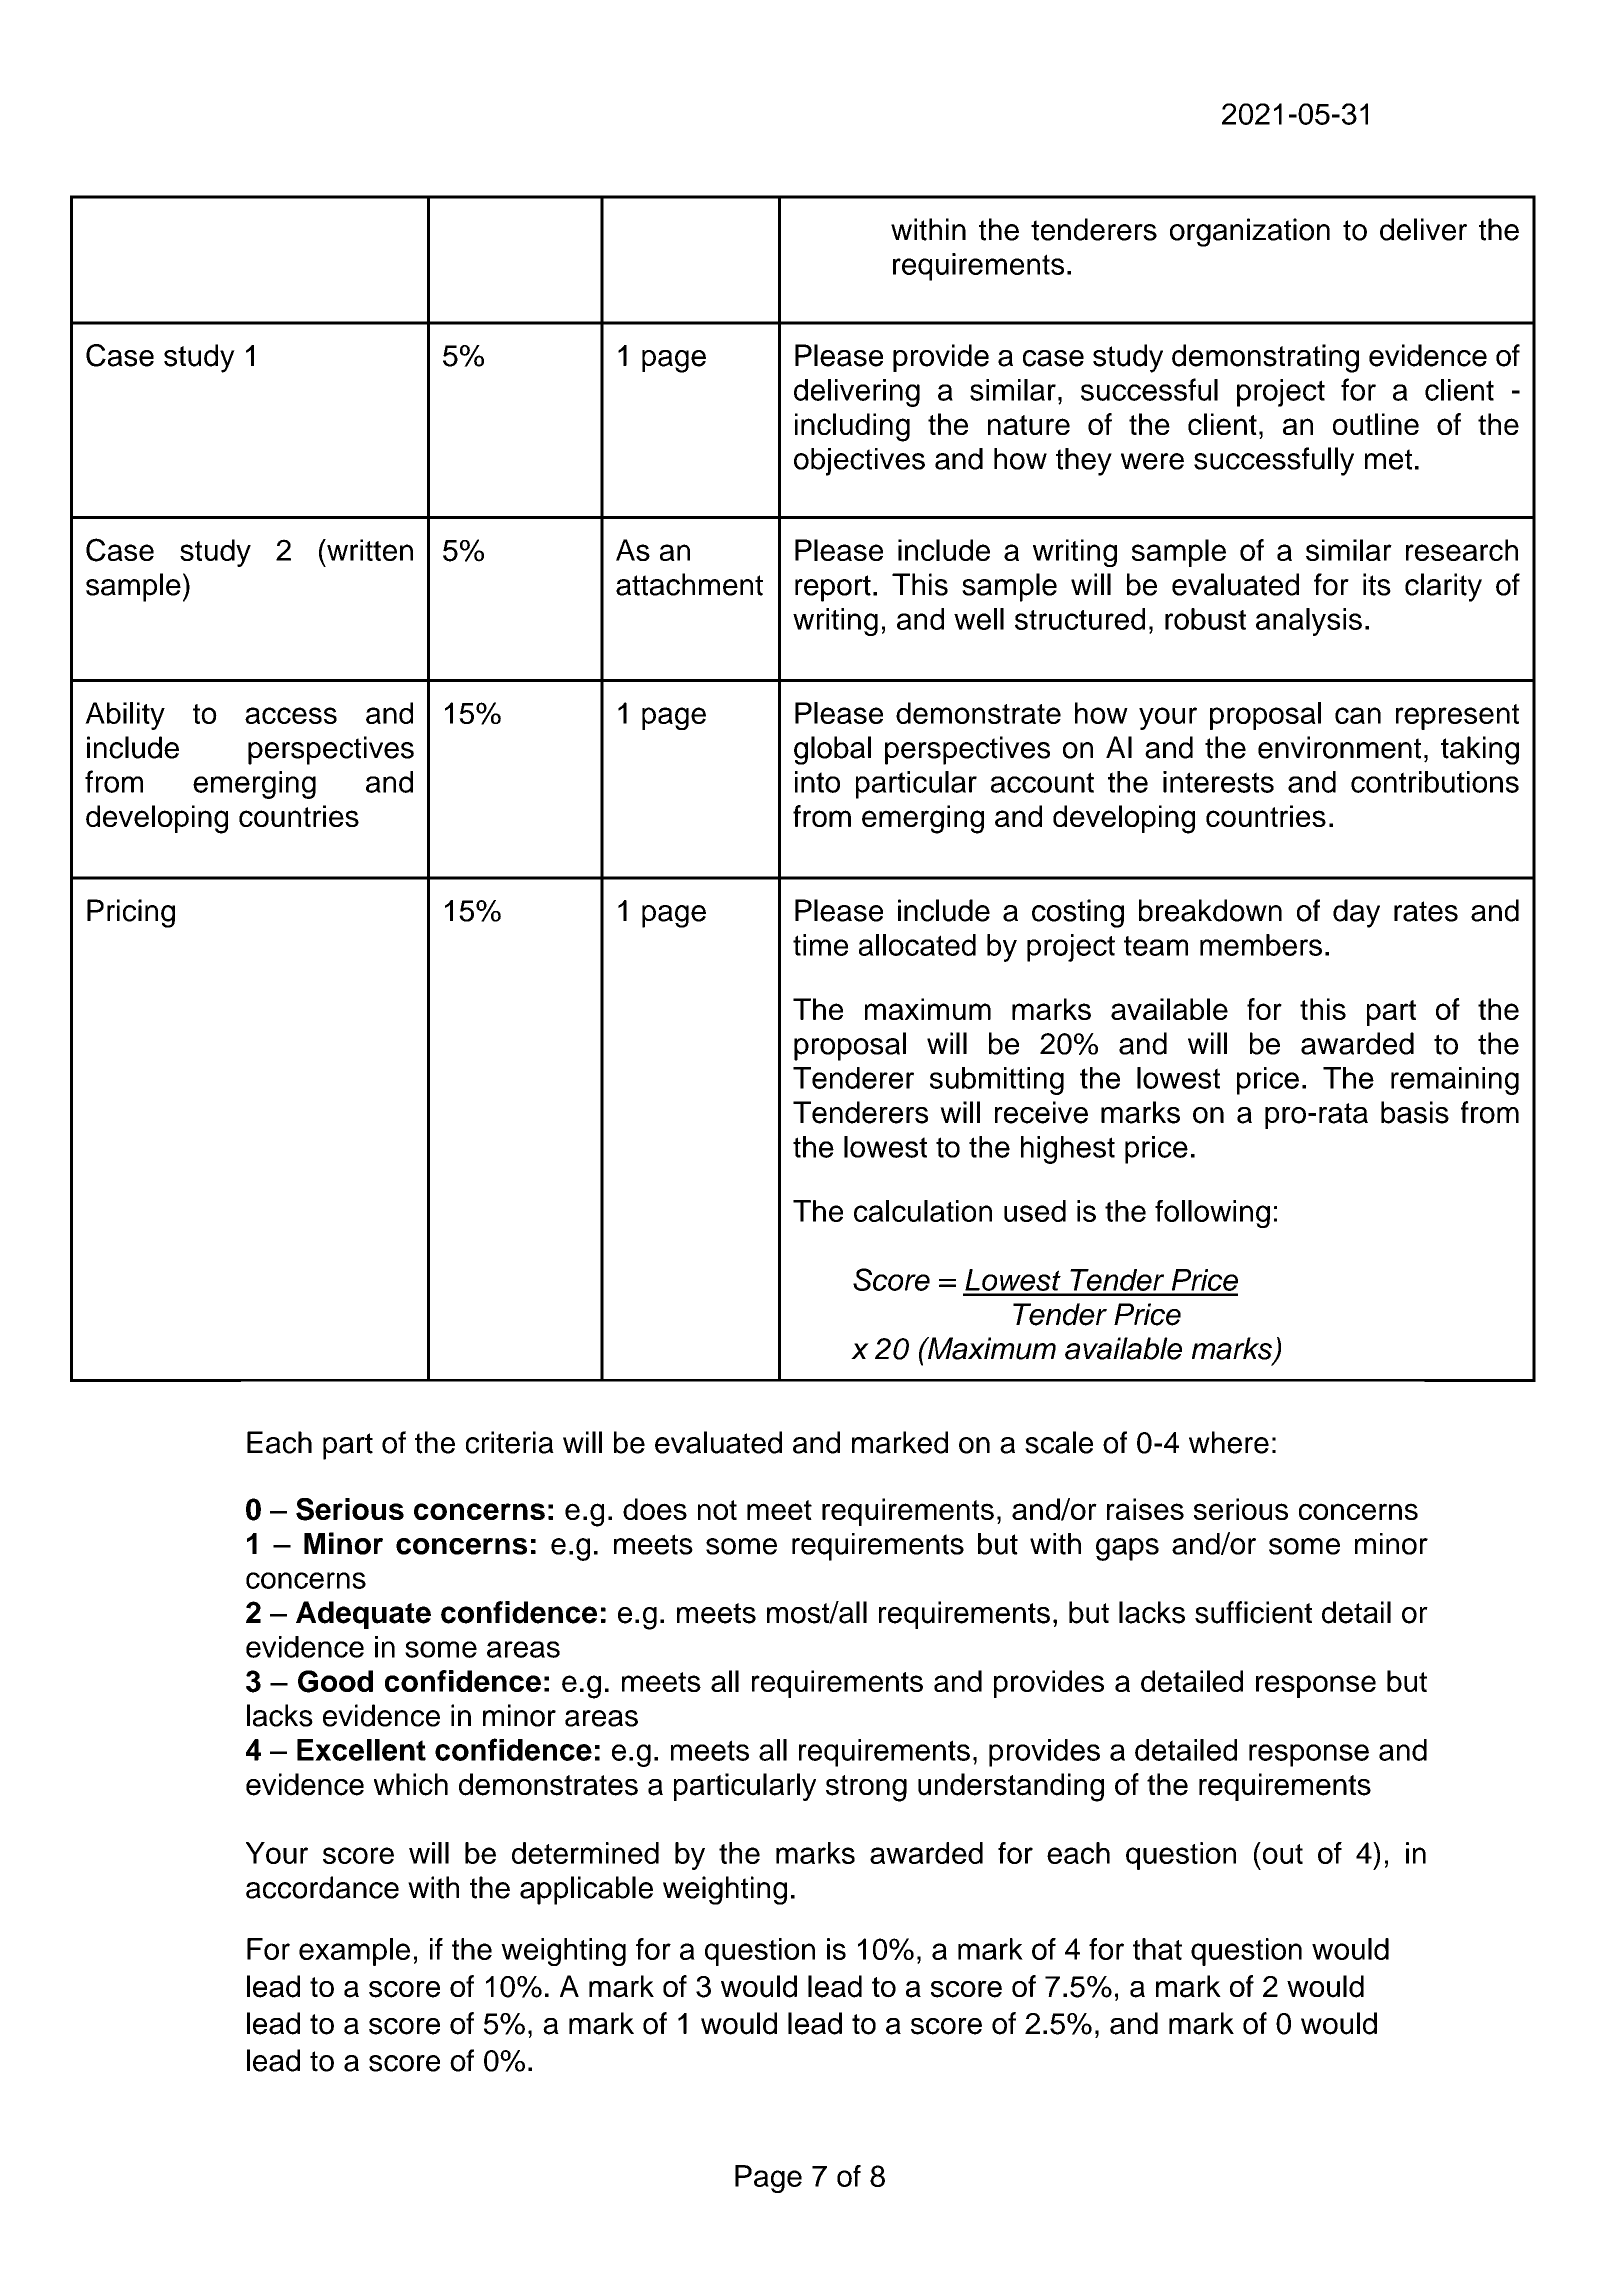 This page has height=2289, width=1619. I want to click on written, so click(369, 550).
